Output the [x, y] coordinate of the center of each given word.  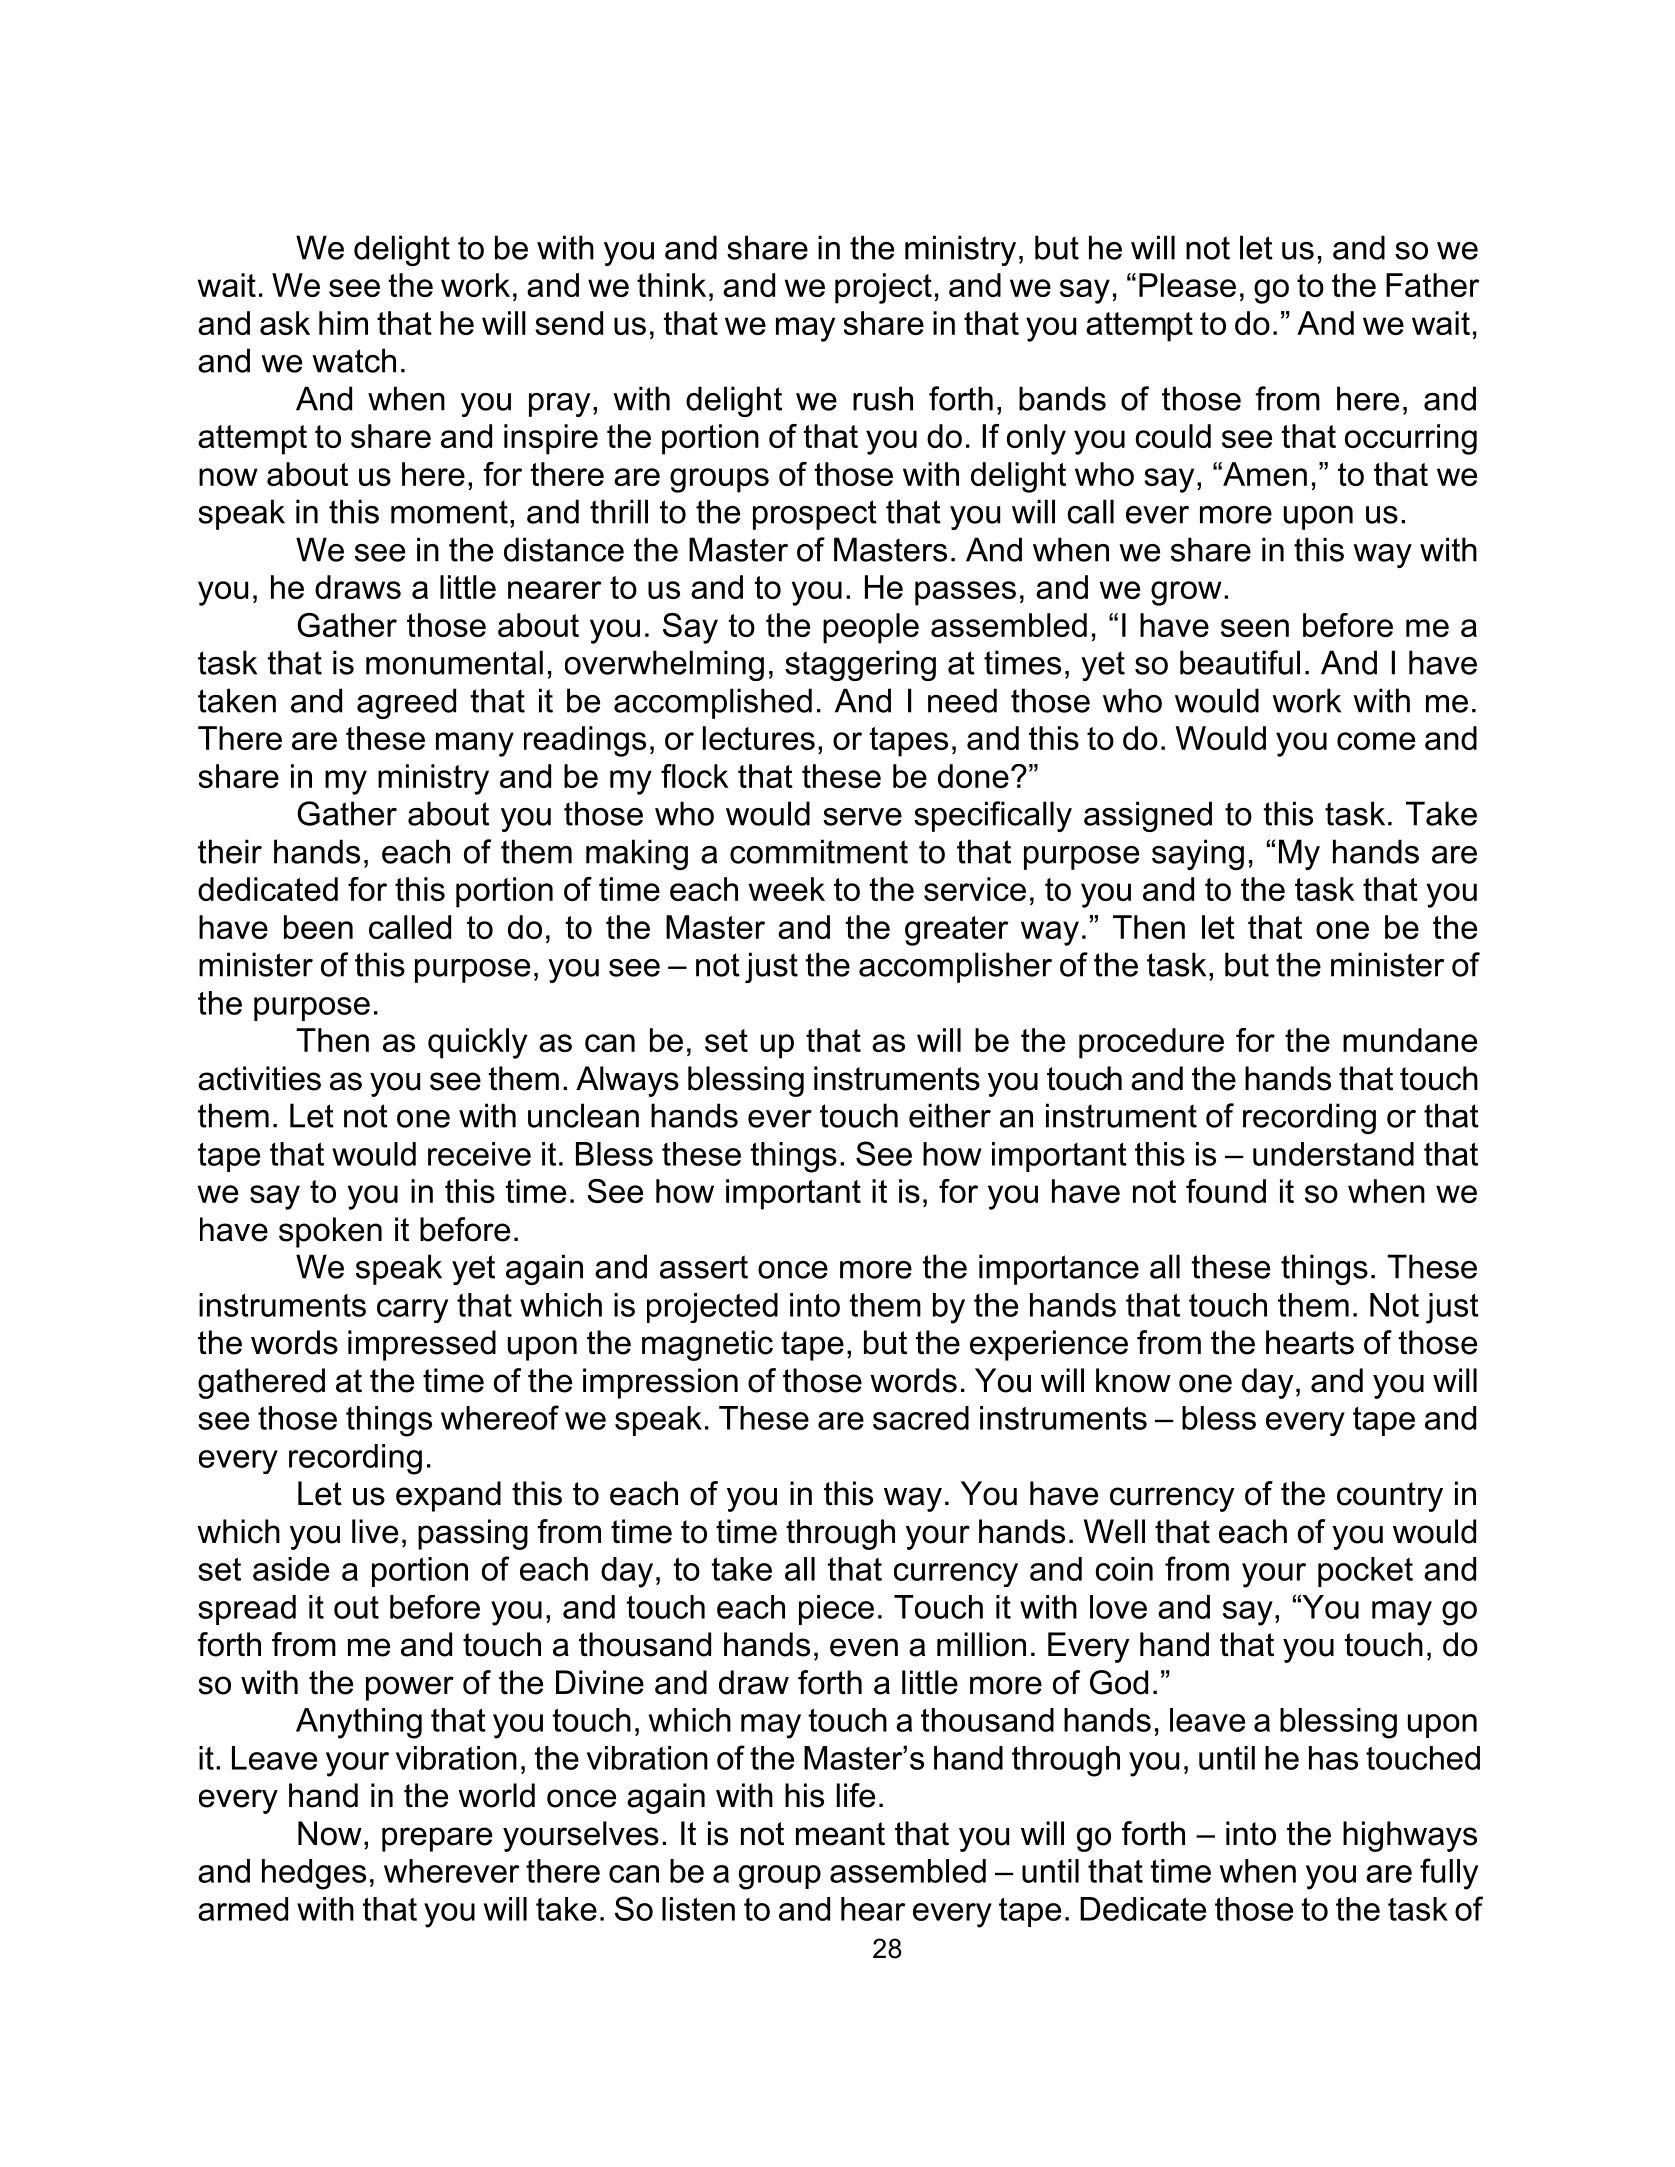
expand [448, 1496]
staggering [860, 665]
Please [1187, 285]
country [1390, 1497]
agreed [406, 703]
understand [1333, 1154]
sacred [921, 1418]
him [343, 323]
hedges [314, 1874]
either [950, 1115]
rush [883, 398]
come [1376, 741]
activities [259, 1078]
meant [840, 1834]
